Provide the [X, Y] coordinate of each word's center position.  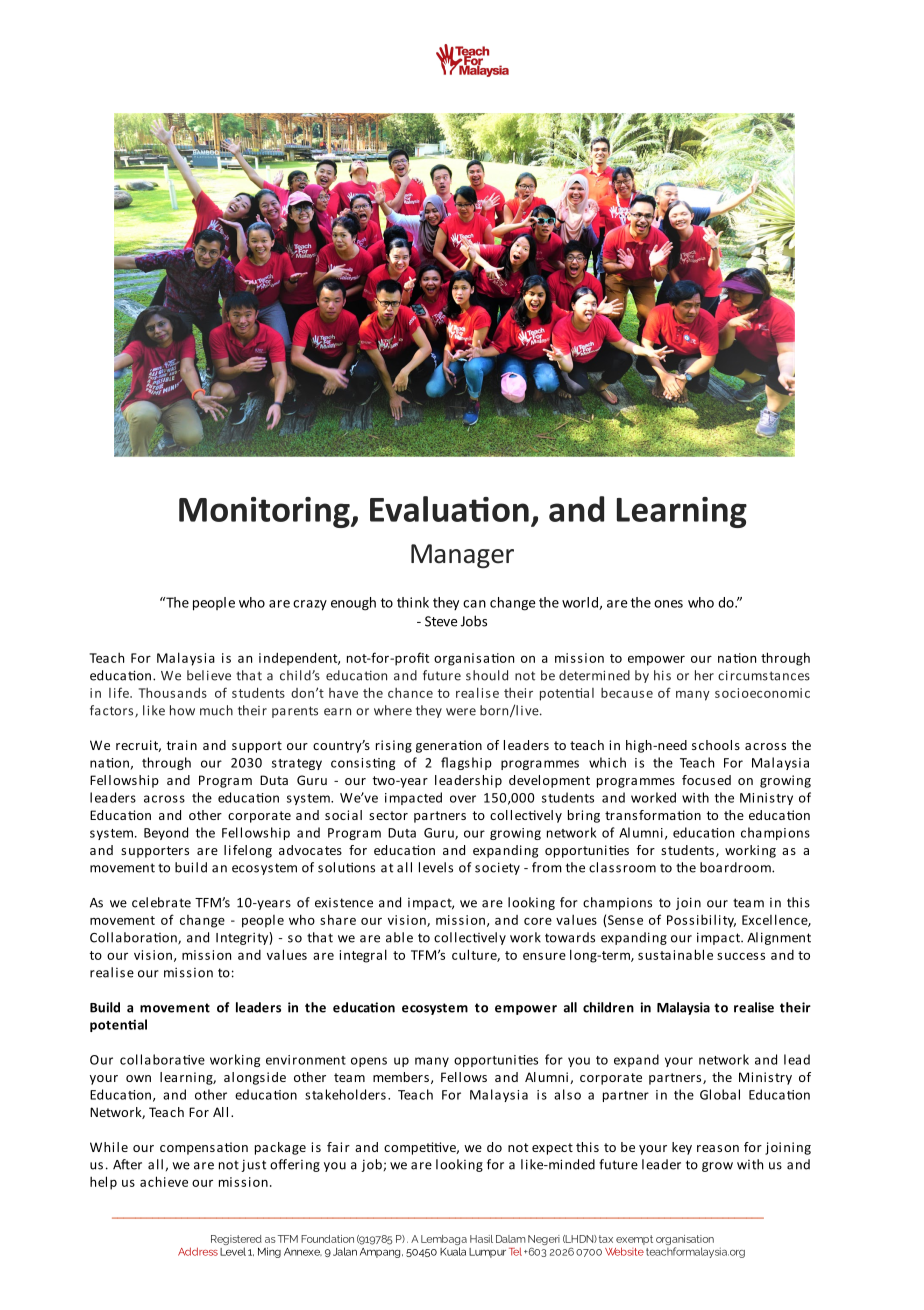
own [138, 1078]
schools [716, 745]
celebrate [161, 902]
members [401, 1077]
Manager [462, 556]
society [497, 868]
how [182, 710]
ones [668, 604]
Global [720, 1094]
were [461, 712]
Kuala [453, 1251]
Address [198, 1251]
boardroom [736, 867]
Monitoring [265, 512]
